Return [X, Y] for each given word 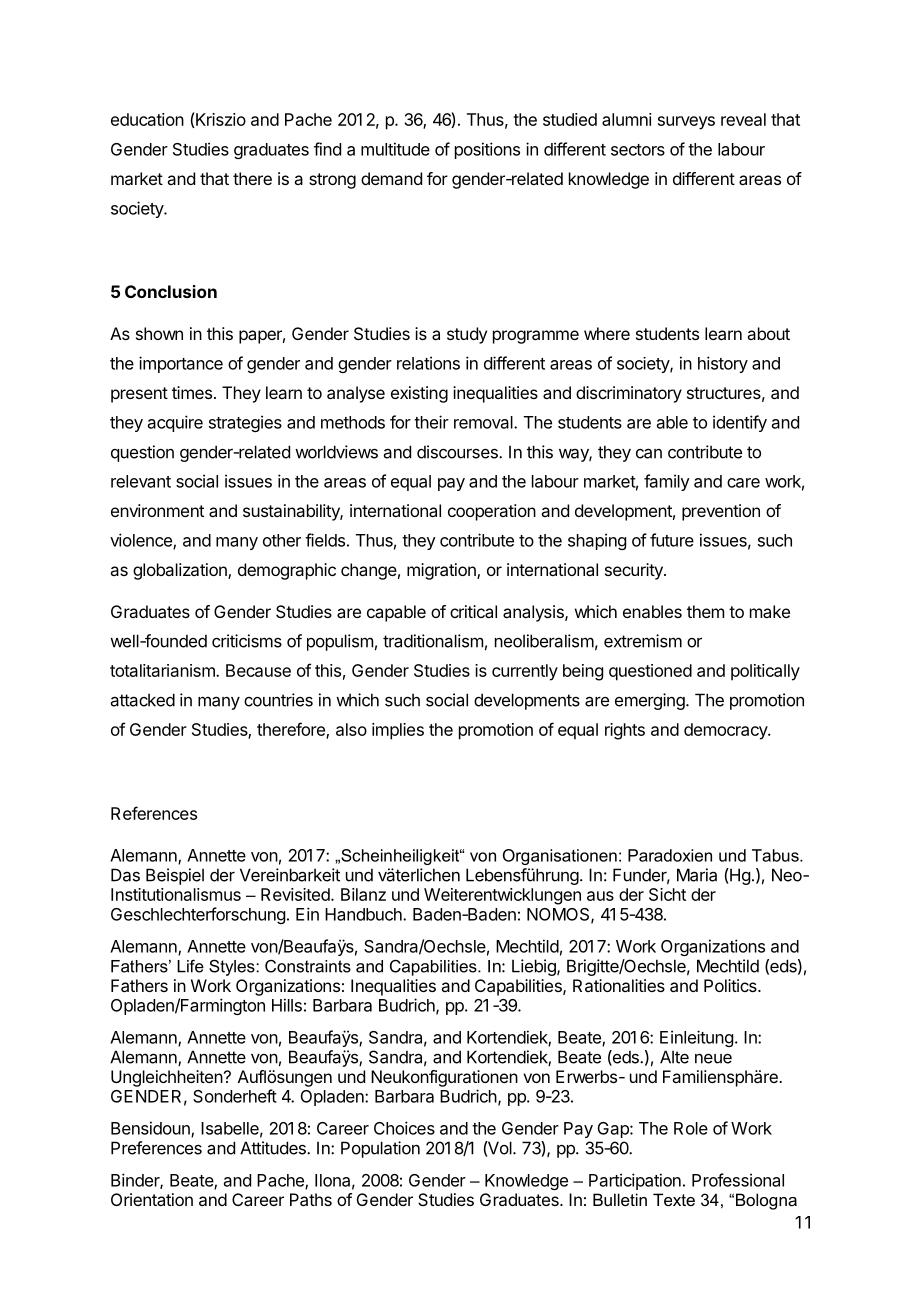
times [192, 392]
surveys [686, 123]
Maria [697, 875]
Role [691, 1128]
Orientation [152, 1199]
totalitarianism [163, 670]
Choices [404, 1128]
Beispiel [175, 876]
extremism [643, 641]
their [431, 422]
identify [740, 423]
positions [487, 150]
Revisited [296, 894]
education [147, 119]
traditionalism [433, 641]
